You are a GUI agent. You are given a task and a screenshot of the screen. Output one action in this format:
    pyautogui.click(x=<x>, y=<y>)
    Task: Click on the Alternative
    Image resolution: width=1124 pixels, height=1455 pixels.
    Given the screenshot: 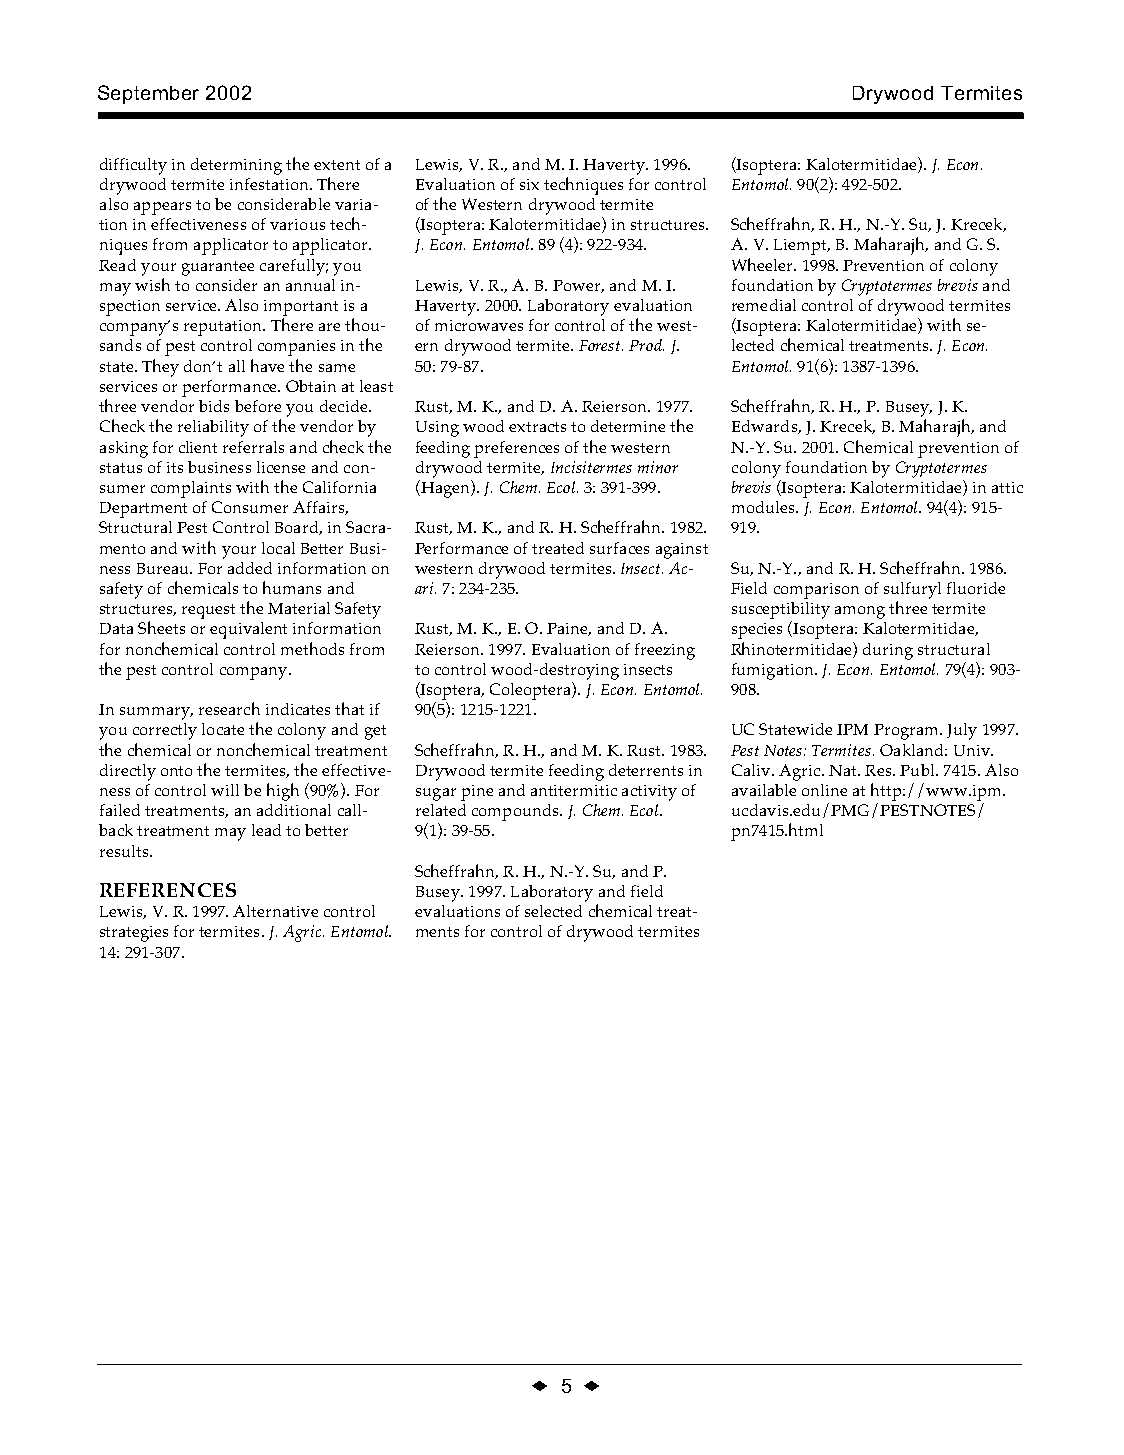 What is the action you would take?
    pyautogui.click(x=275, y=911)
